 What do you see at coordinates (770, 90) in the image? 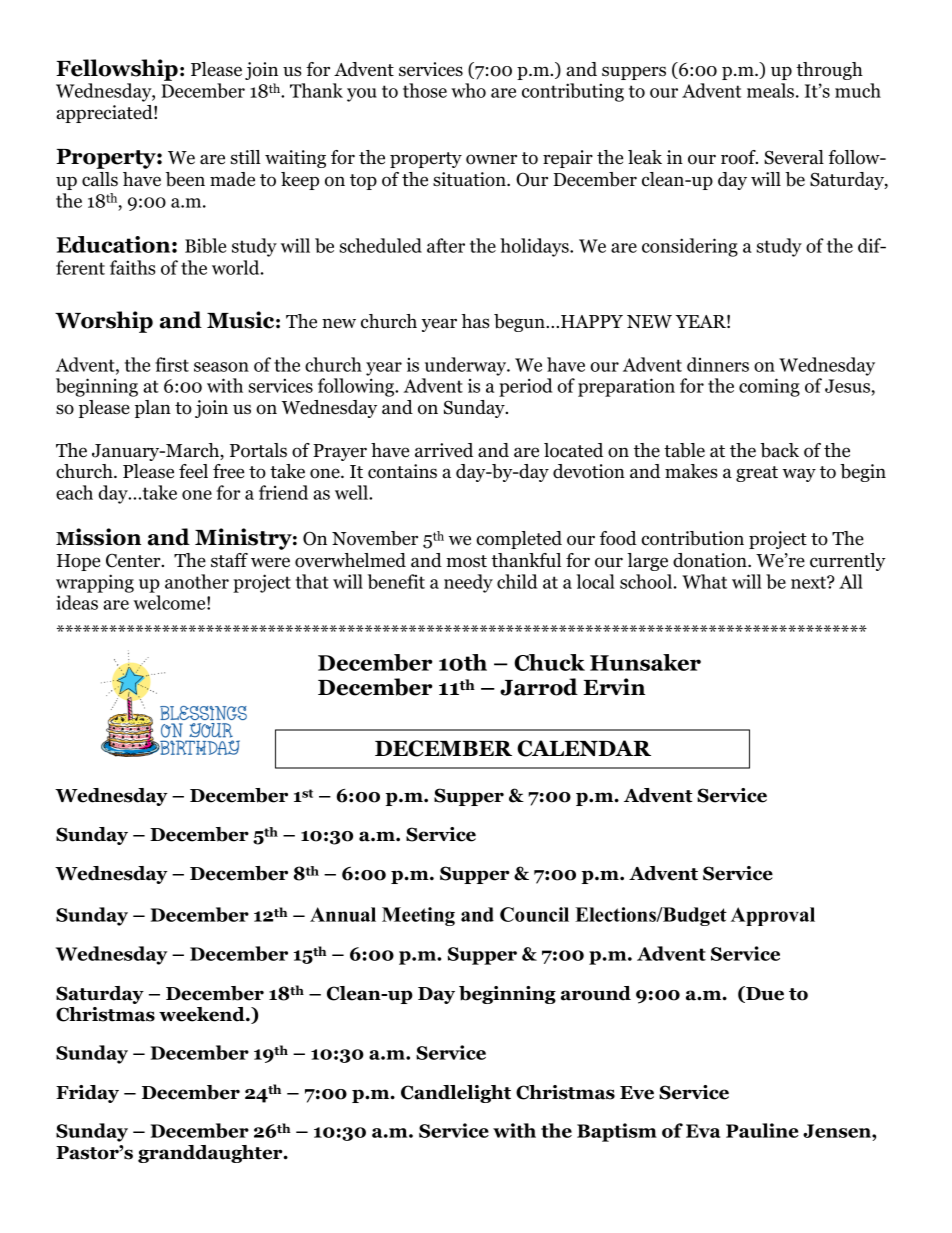
I see `meals` at bounding box center [770, 90].
